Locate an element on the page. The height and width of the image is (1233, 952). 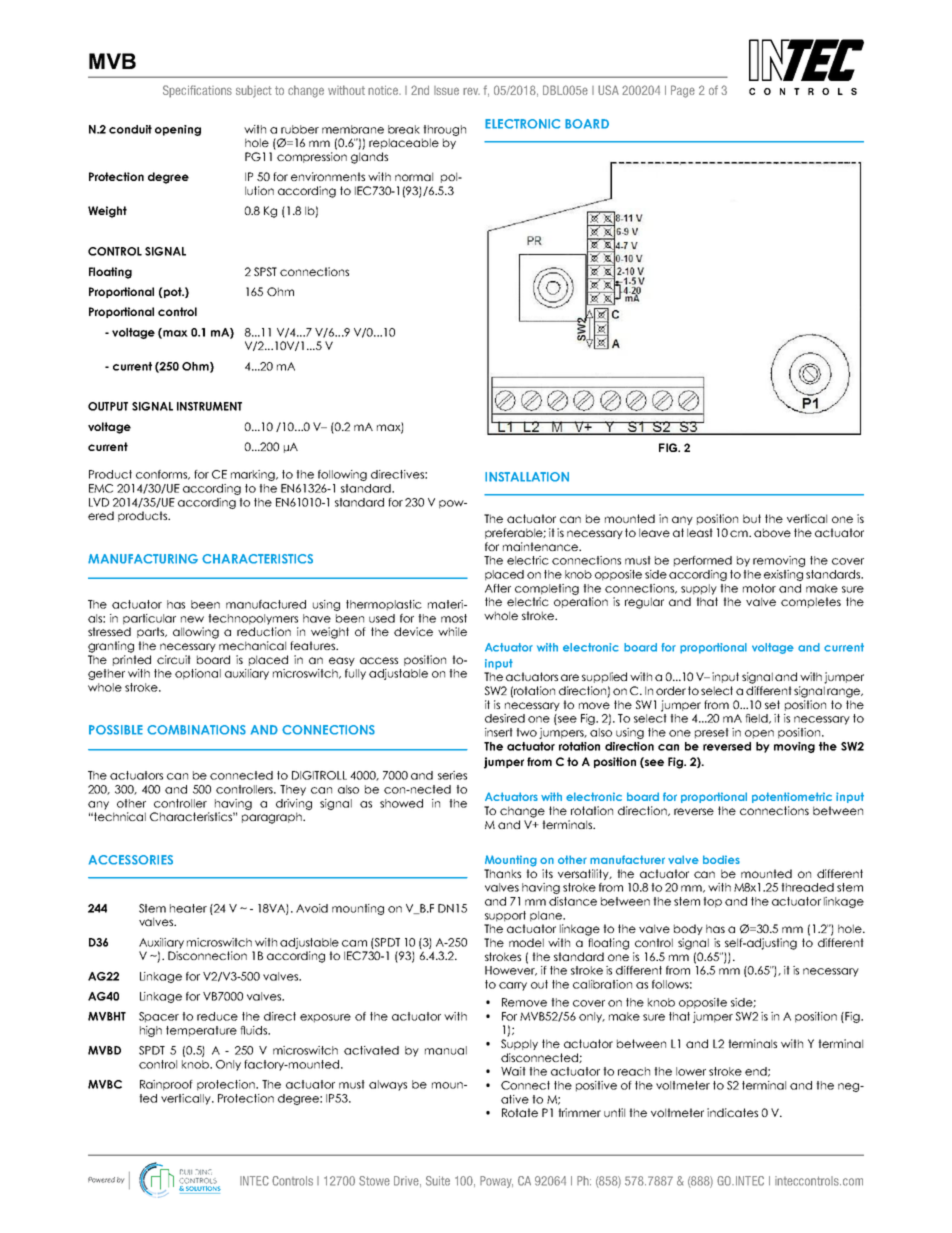
series is located at coordinates (452, 775).
